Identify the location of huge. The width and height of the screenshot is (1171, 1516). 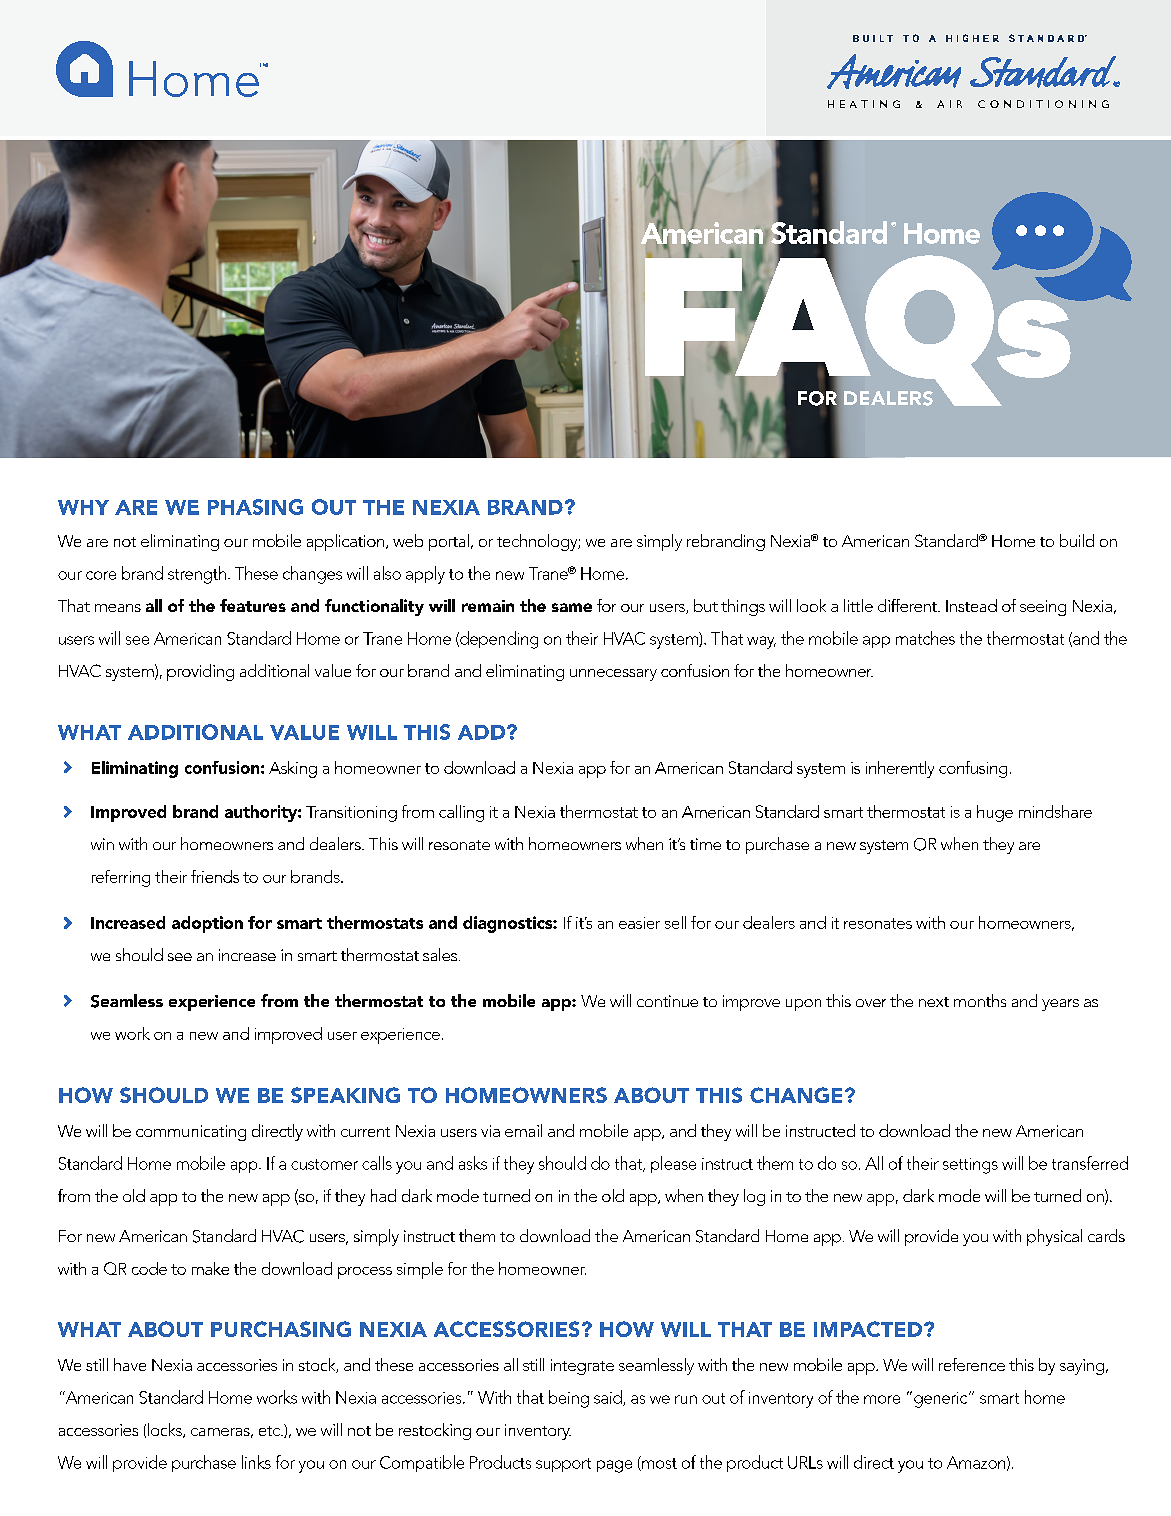
(995, 813).
